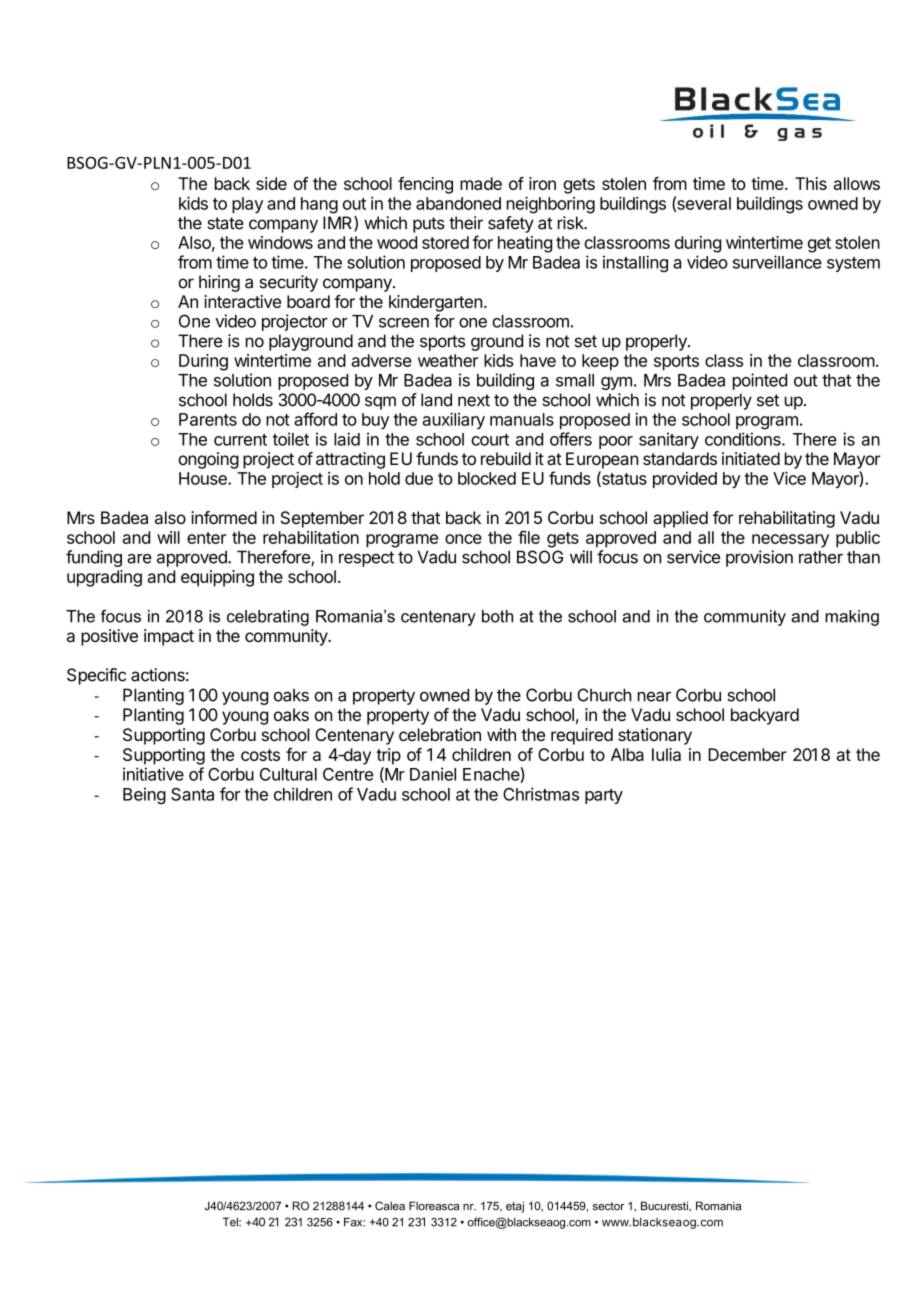 This screenshot has height=1308, width=924. I want to click on impact, so click(169, 637).
